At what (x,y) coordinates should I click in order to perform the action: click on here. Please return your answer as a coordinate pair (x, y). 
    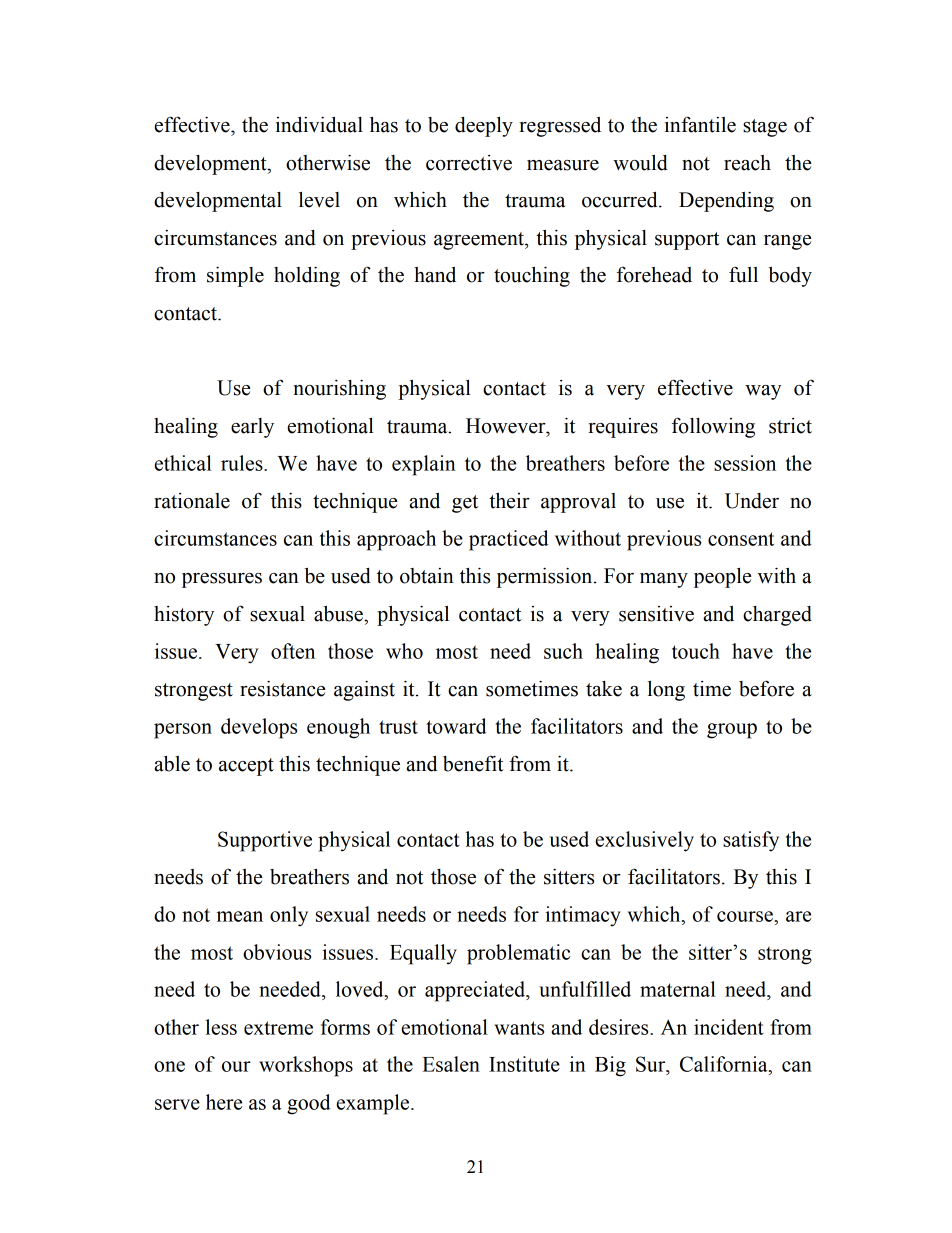
    Looking at the image, I should click on (224, 1102).
